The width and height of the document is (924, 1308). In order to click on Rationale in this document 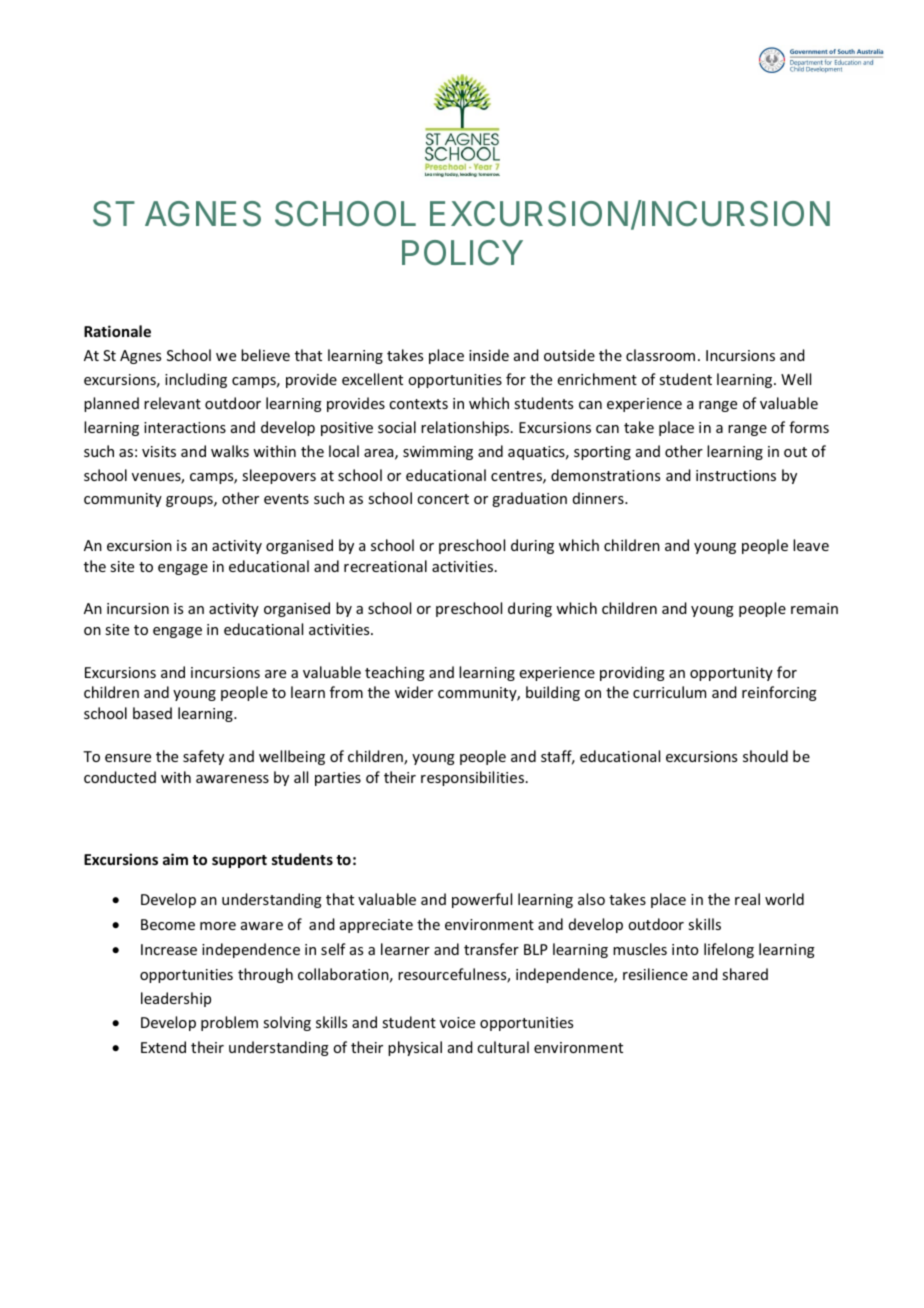, I will do `click(117, 331)`.
